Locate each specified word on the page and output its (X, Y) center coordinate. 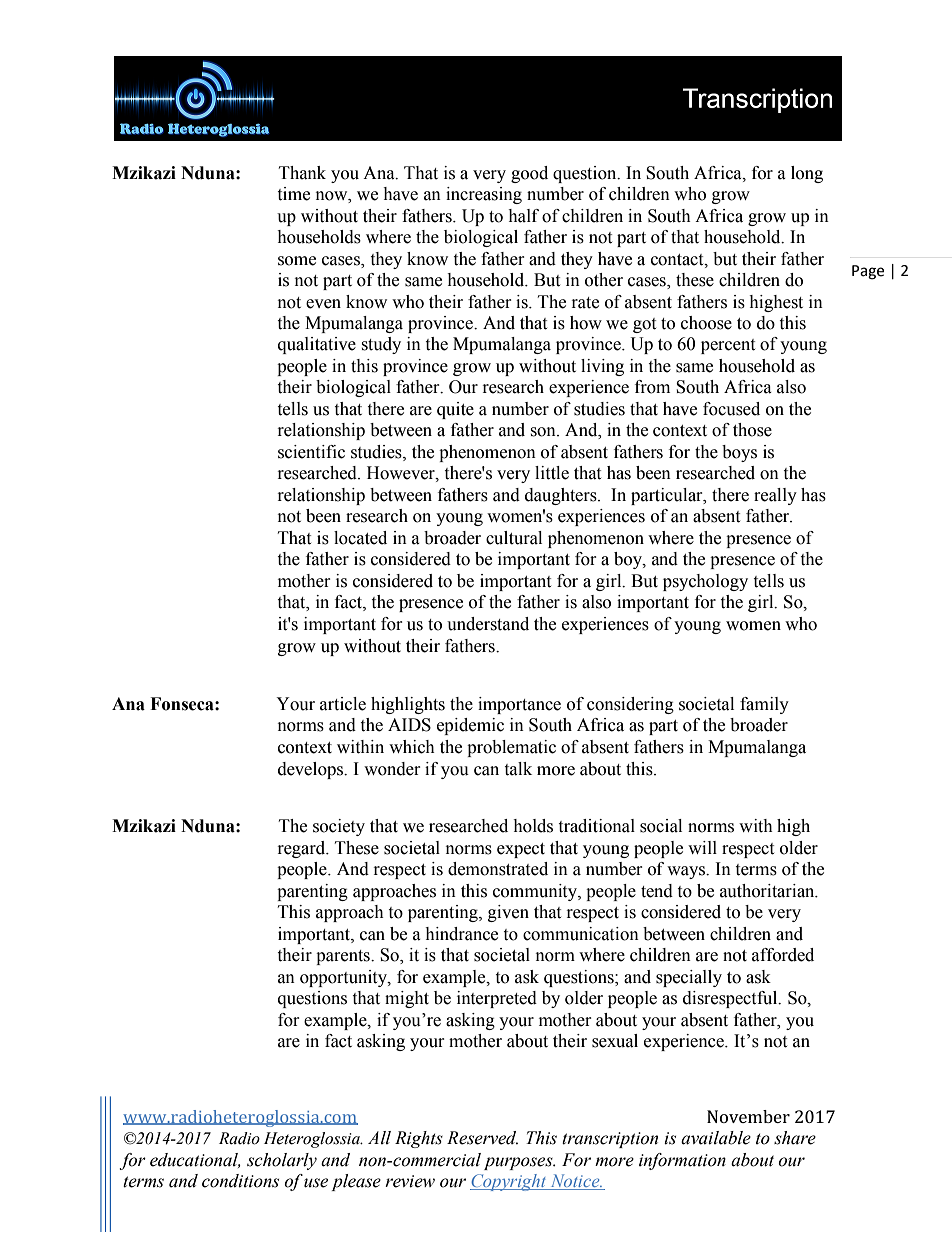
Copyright (509, 1182)
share (795, 1138)
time (293, 194)
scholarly (282, 1161)
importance (519, 705)
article (343, 704)
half (523, 216)
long (807, 174)
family (764, 705)
